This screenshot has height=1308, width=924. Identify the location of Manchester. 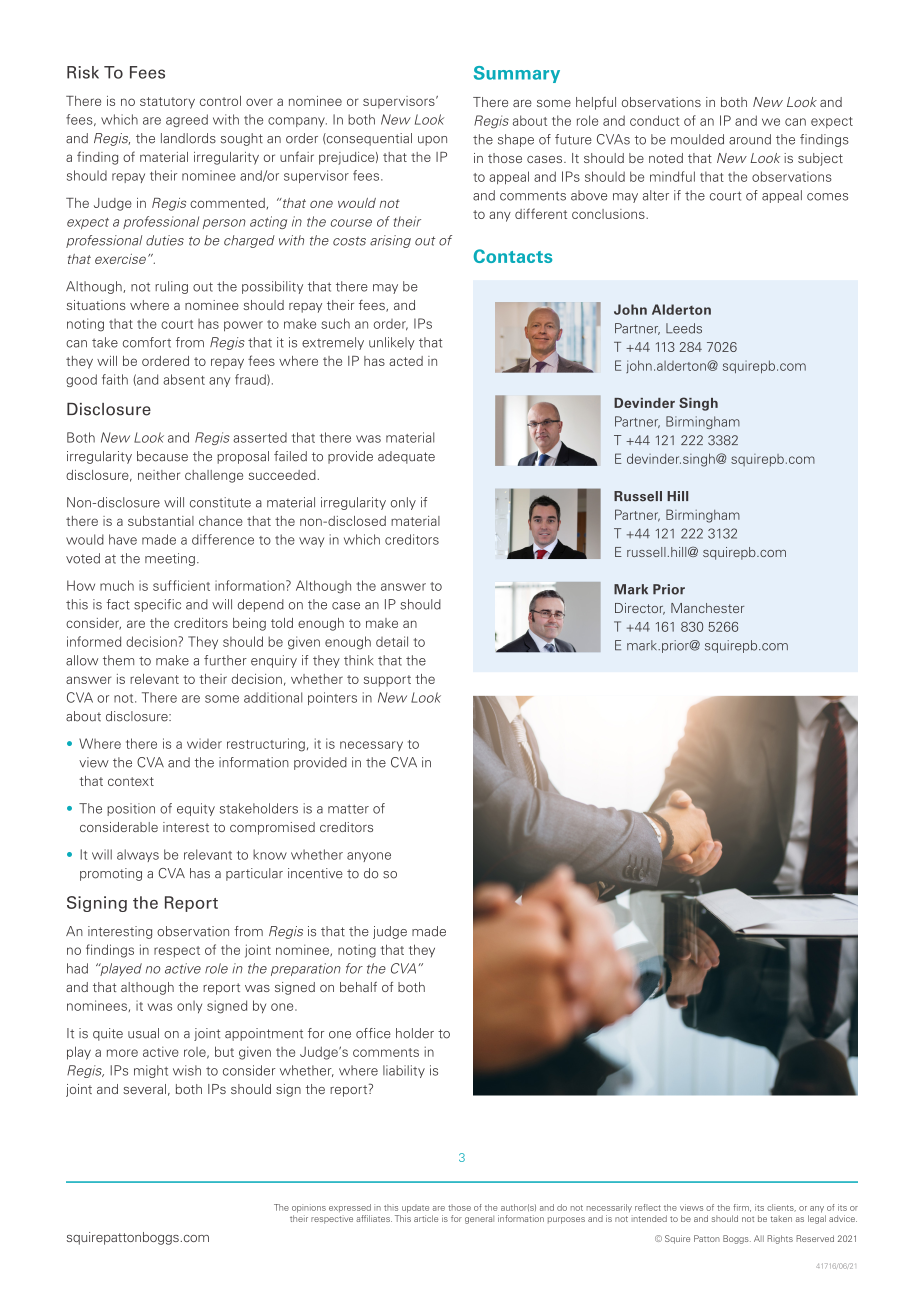
(707, 608).
